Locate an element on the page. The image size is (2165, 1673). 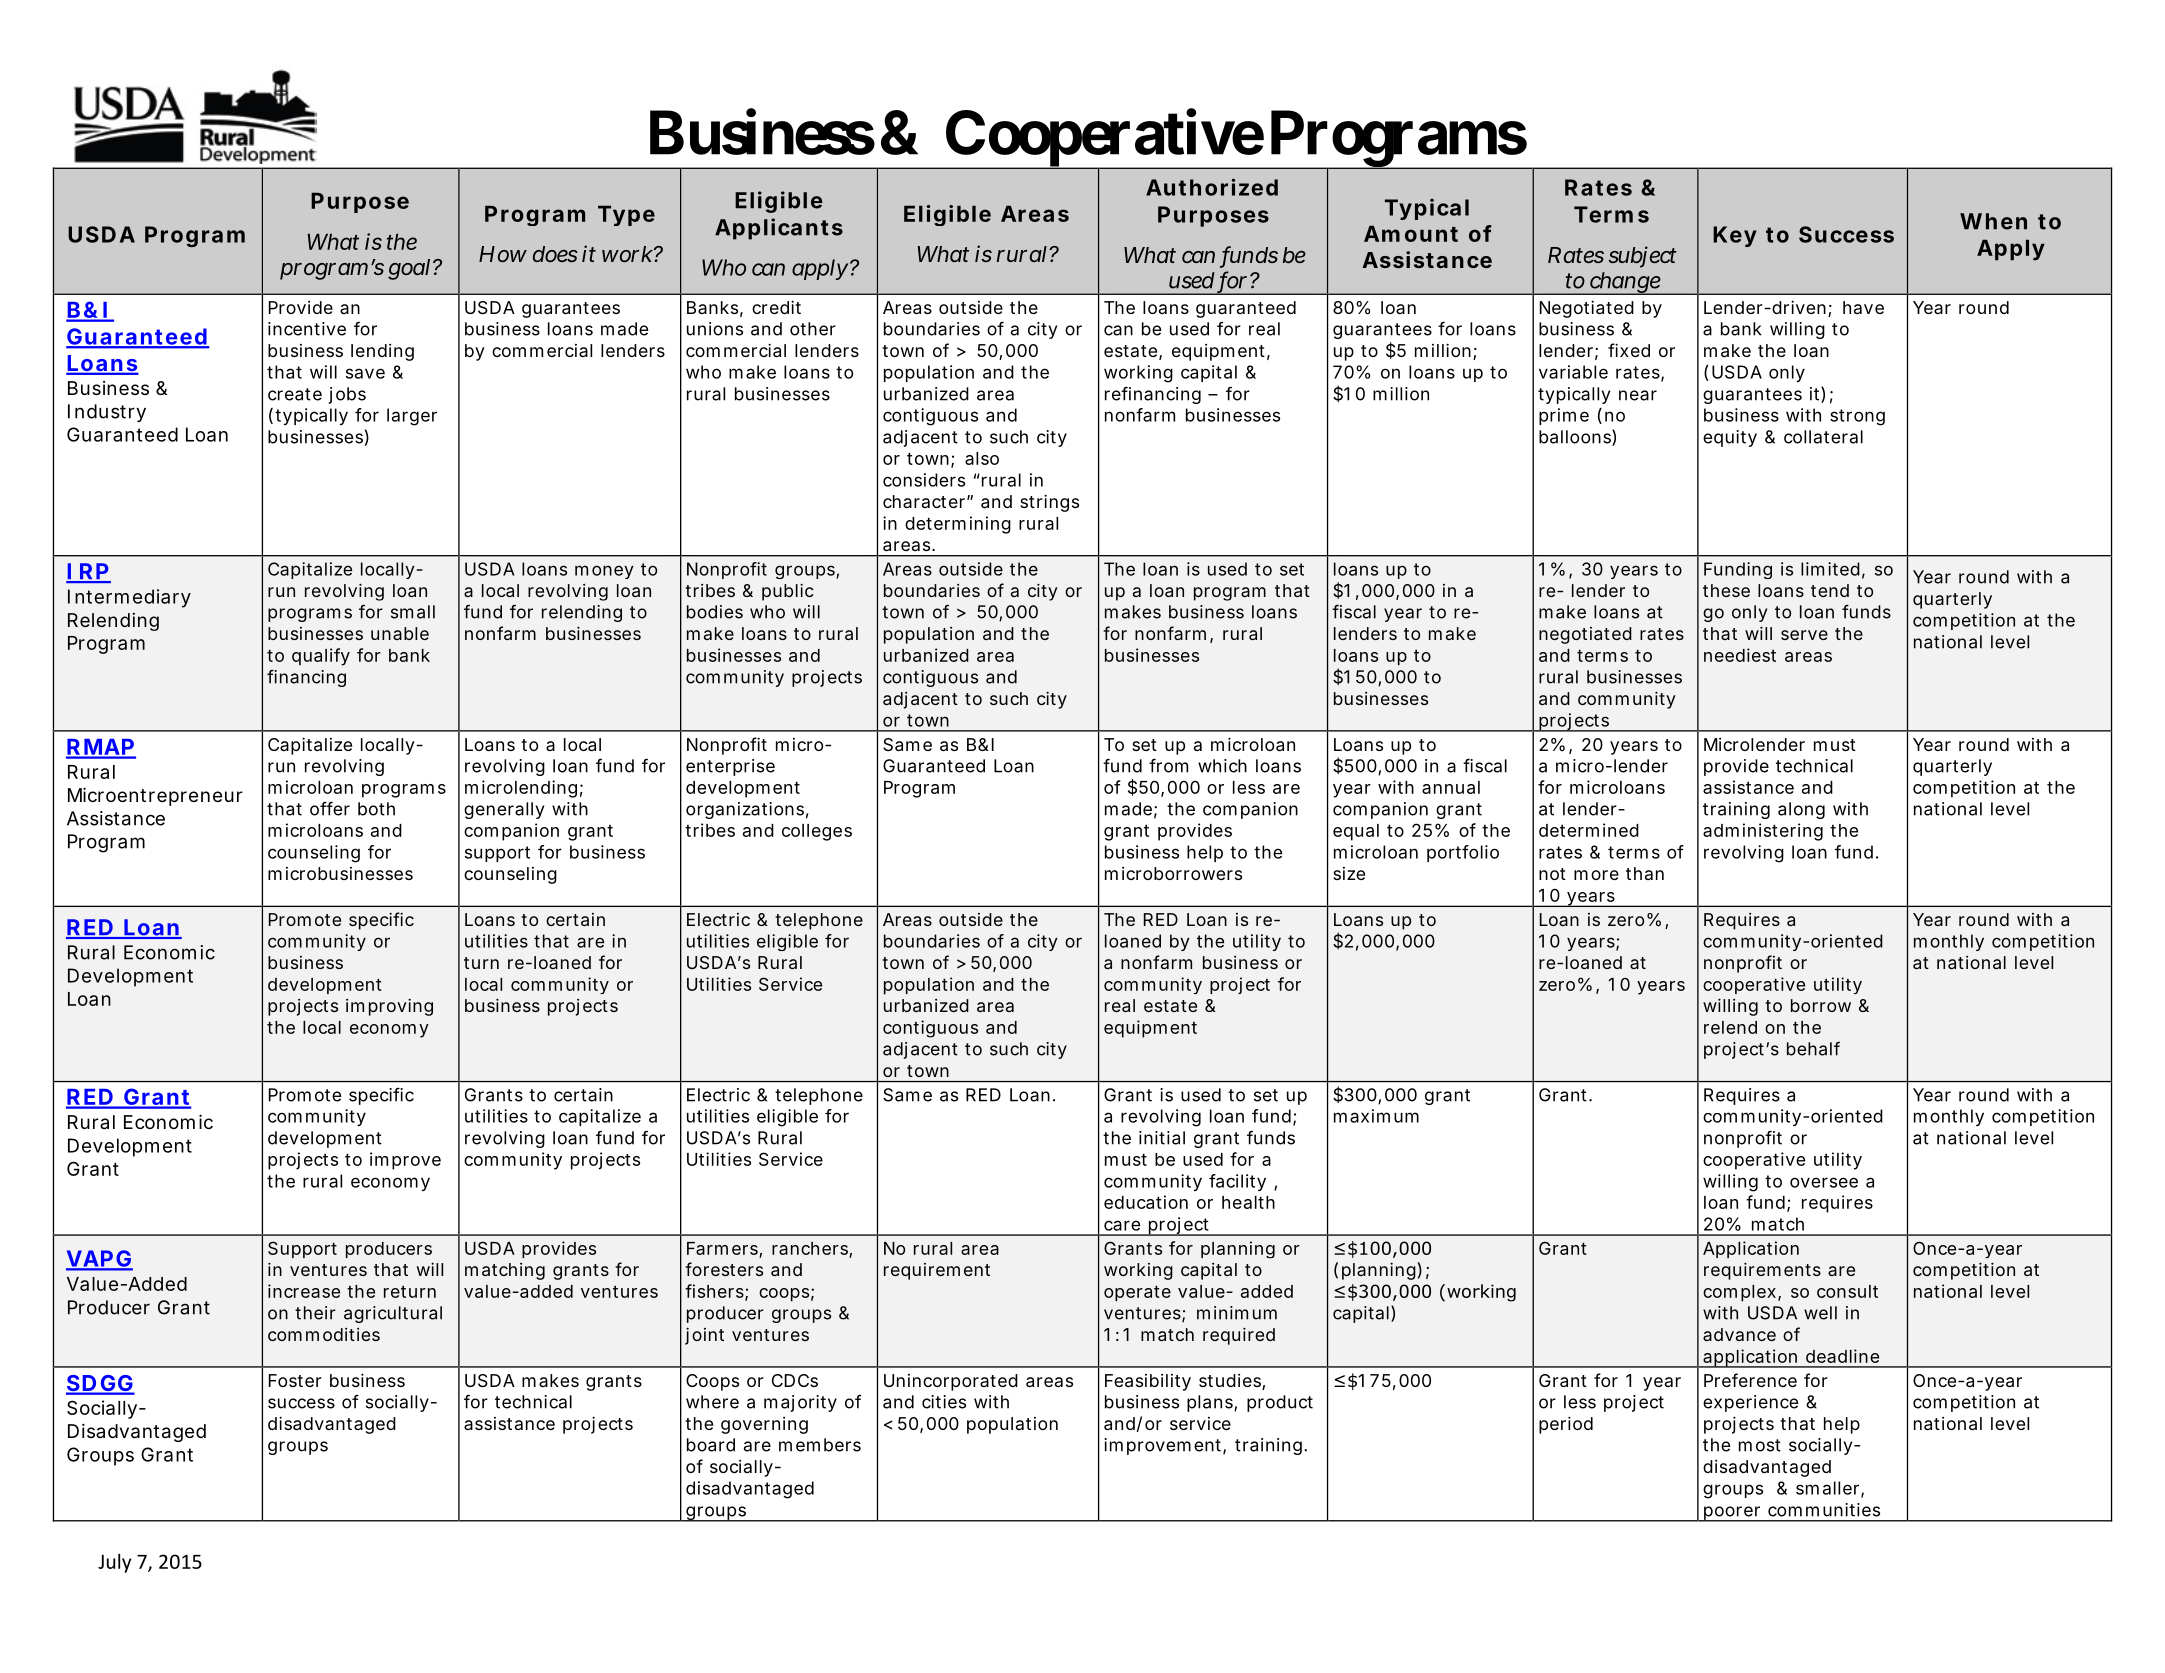
Key is located at coordinates (1735, 236).
